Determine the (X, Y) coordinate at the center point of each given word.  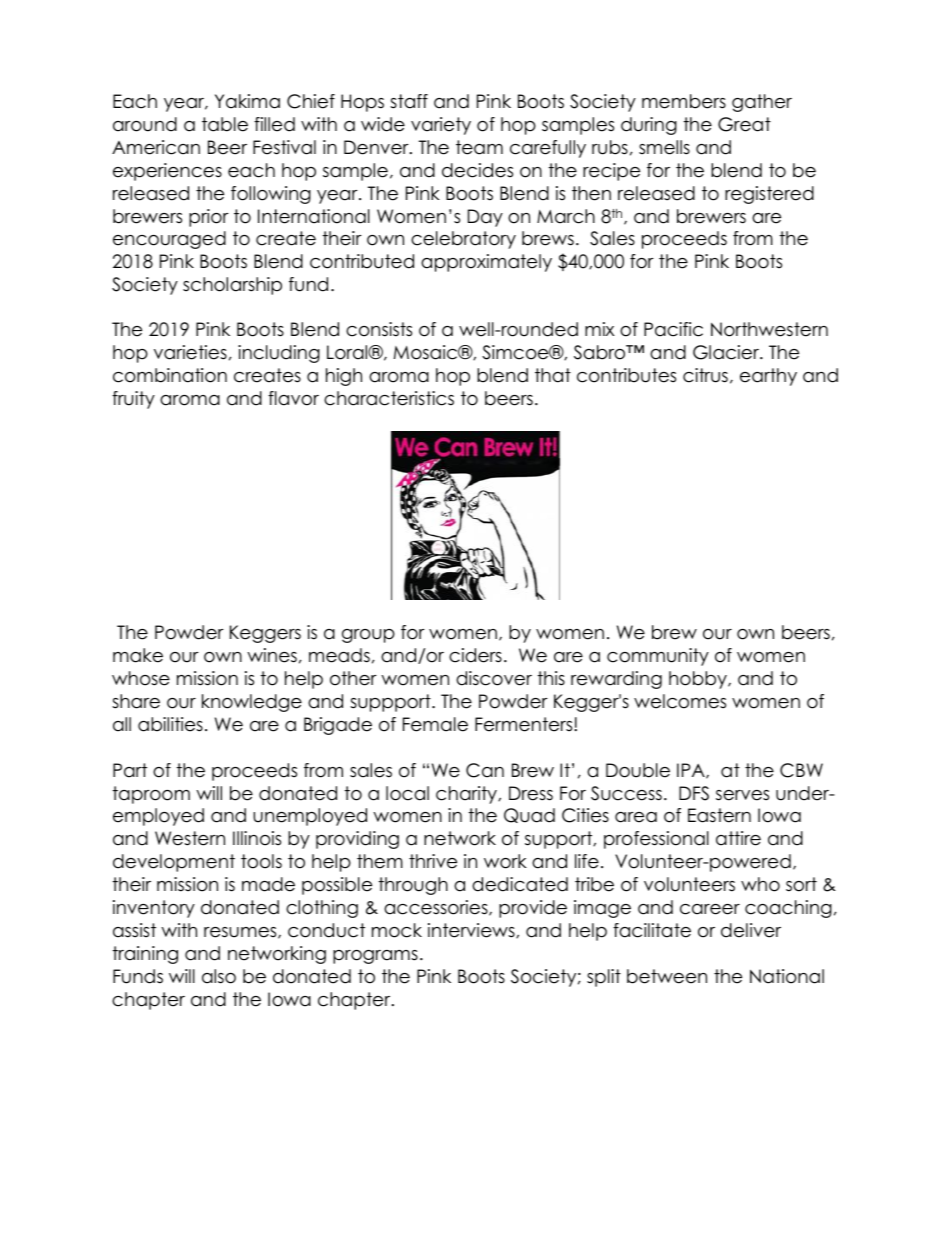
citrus (705, 375)
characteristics (389, 398)
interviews (472, 930)
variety (441, 126)
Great (744, 124)
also (219, 976)
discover (494, 678)
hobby (699, 680)
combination (170, 375)
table (225, 124)
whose (141, 678)
